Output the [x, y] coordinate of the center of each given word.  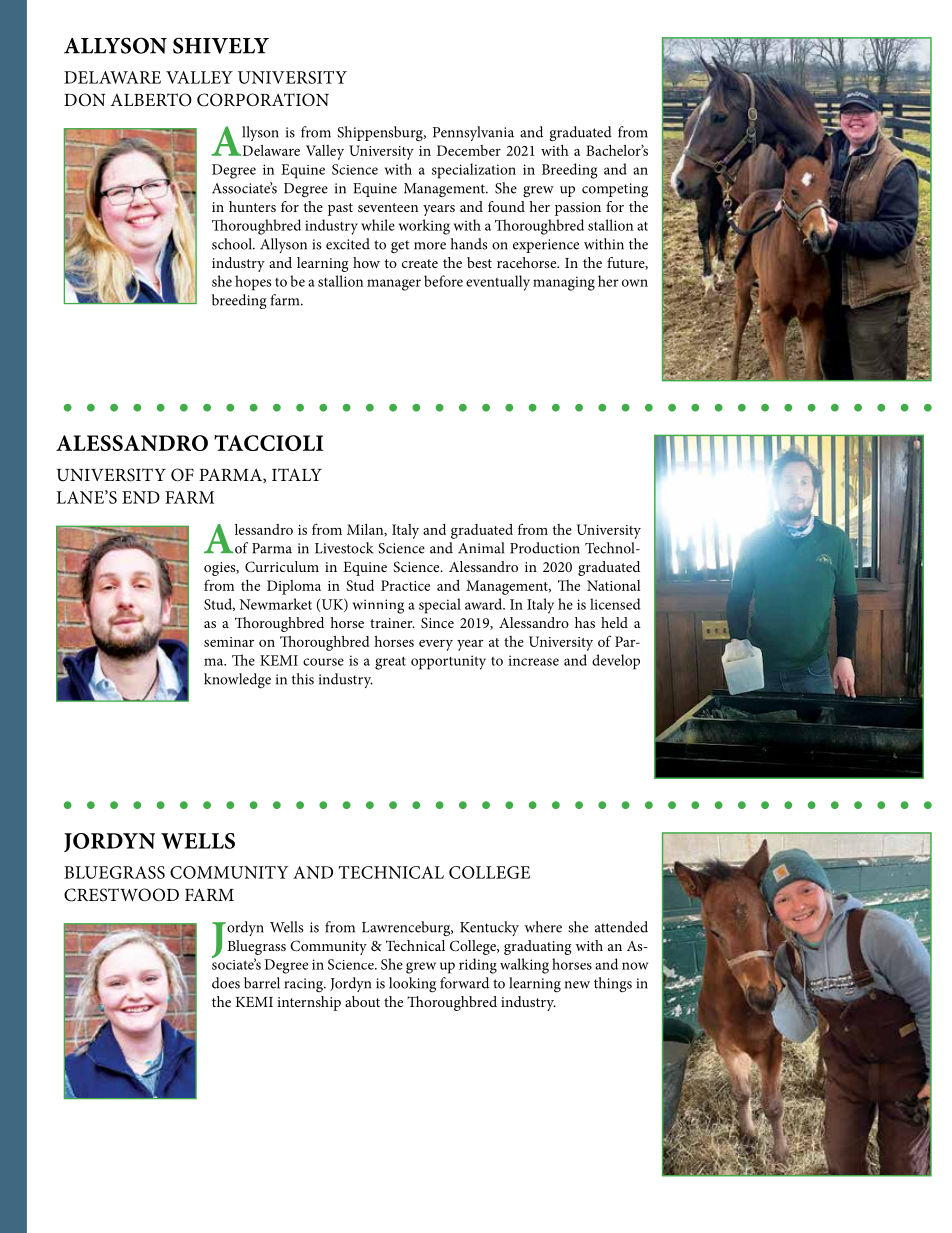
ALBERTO [151, 100]
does [226, 983]
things [613, 985]
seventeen [388, 207]
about [362, 1001]
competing [615, 190]
